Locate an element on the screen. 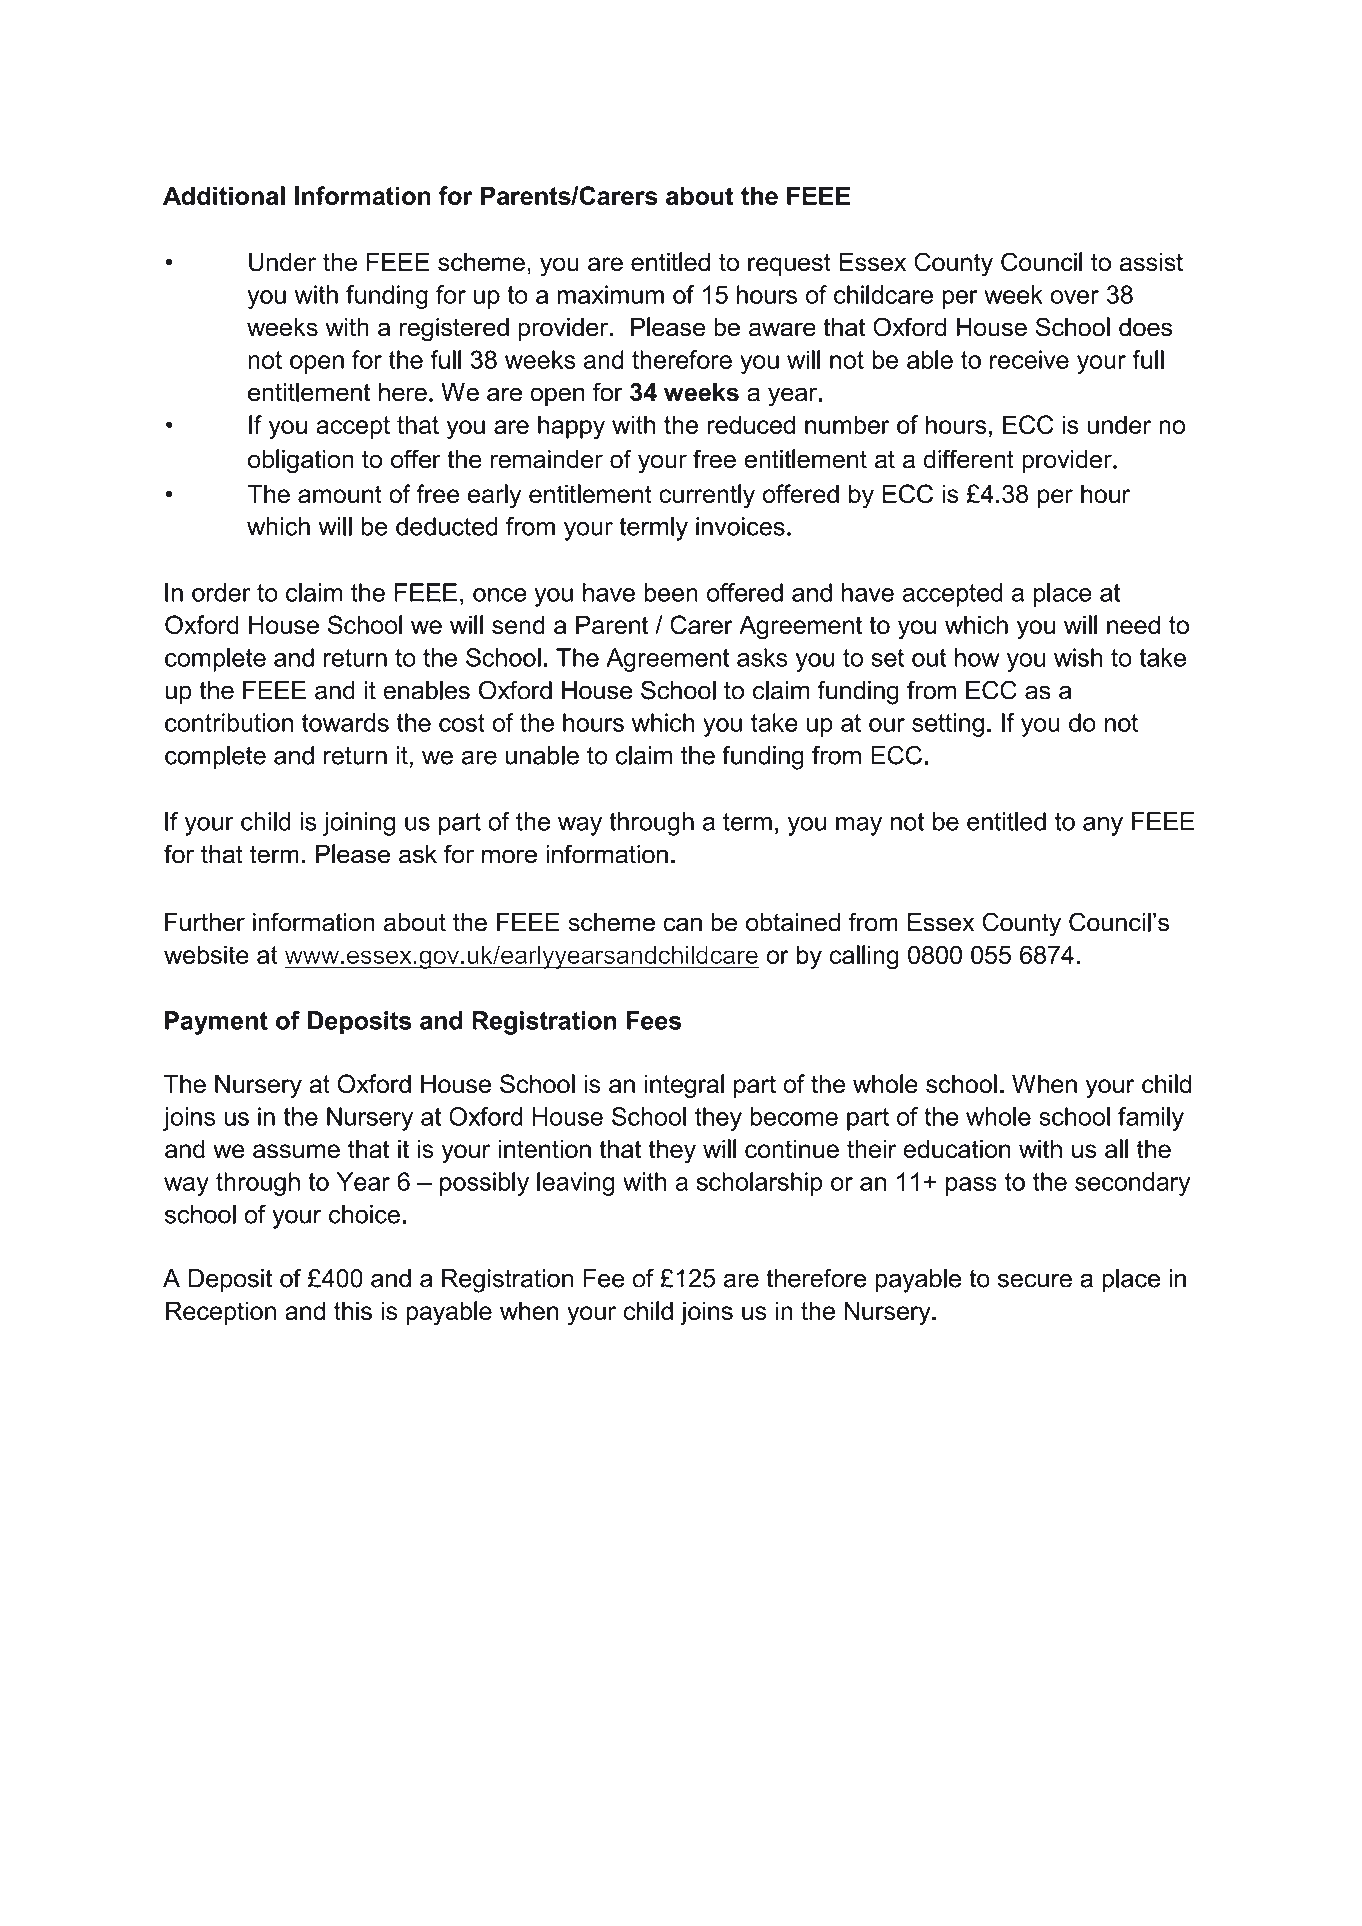  been is located at coordinates (671, 592).
